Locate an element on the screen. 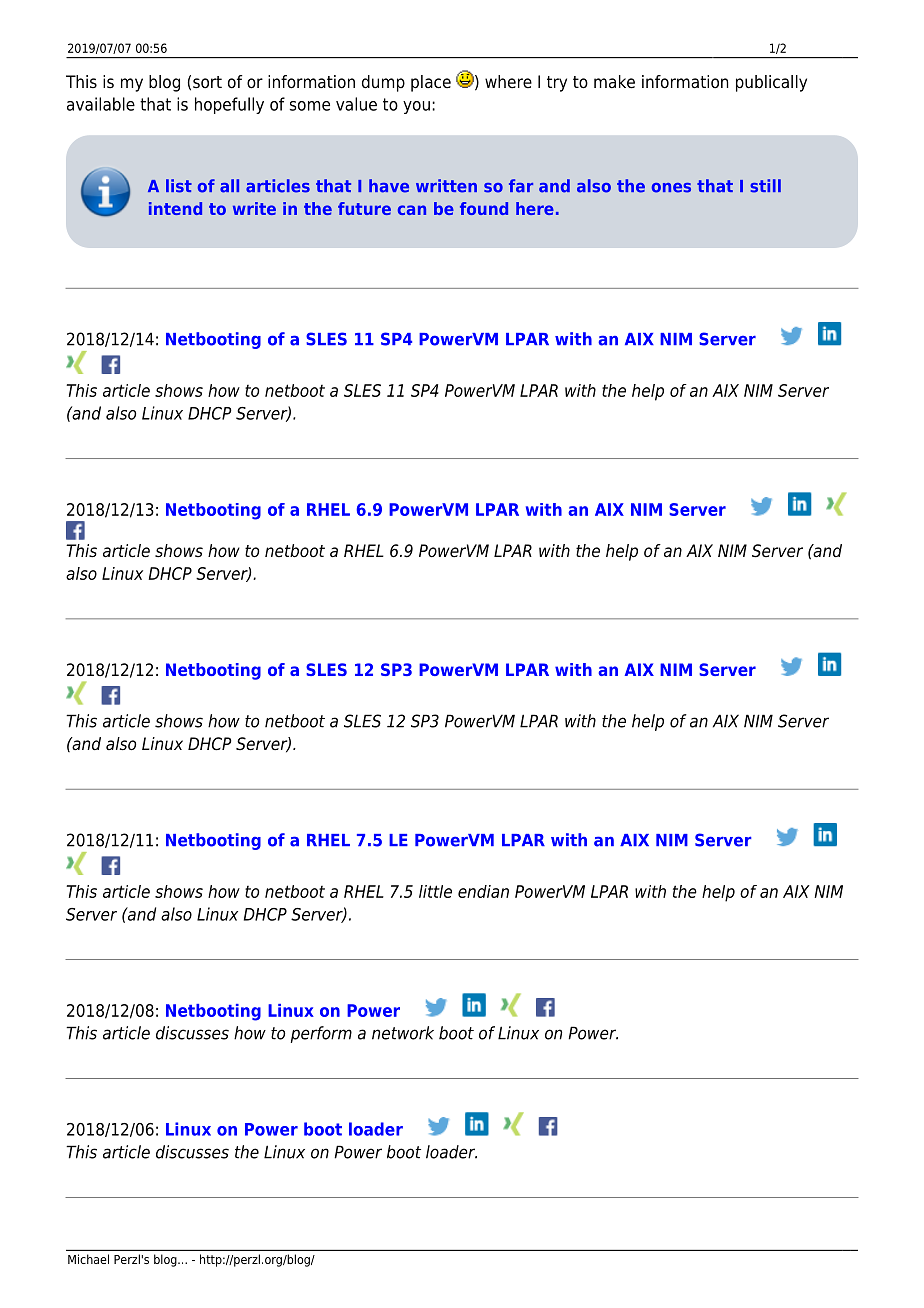  sort is located at coordinates (207, 82).
